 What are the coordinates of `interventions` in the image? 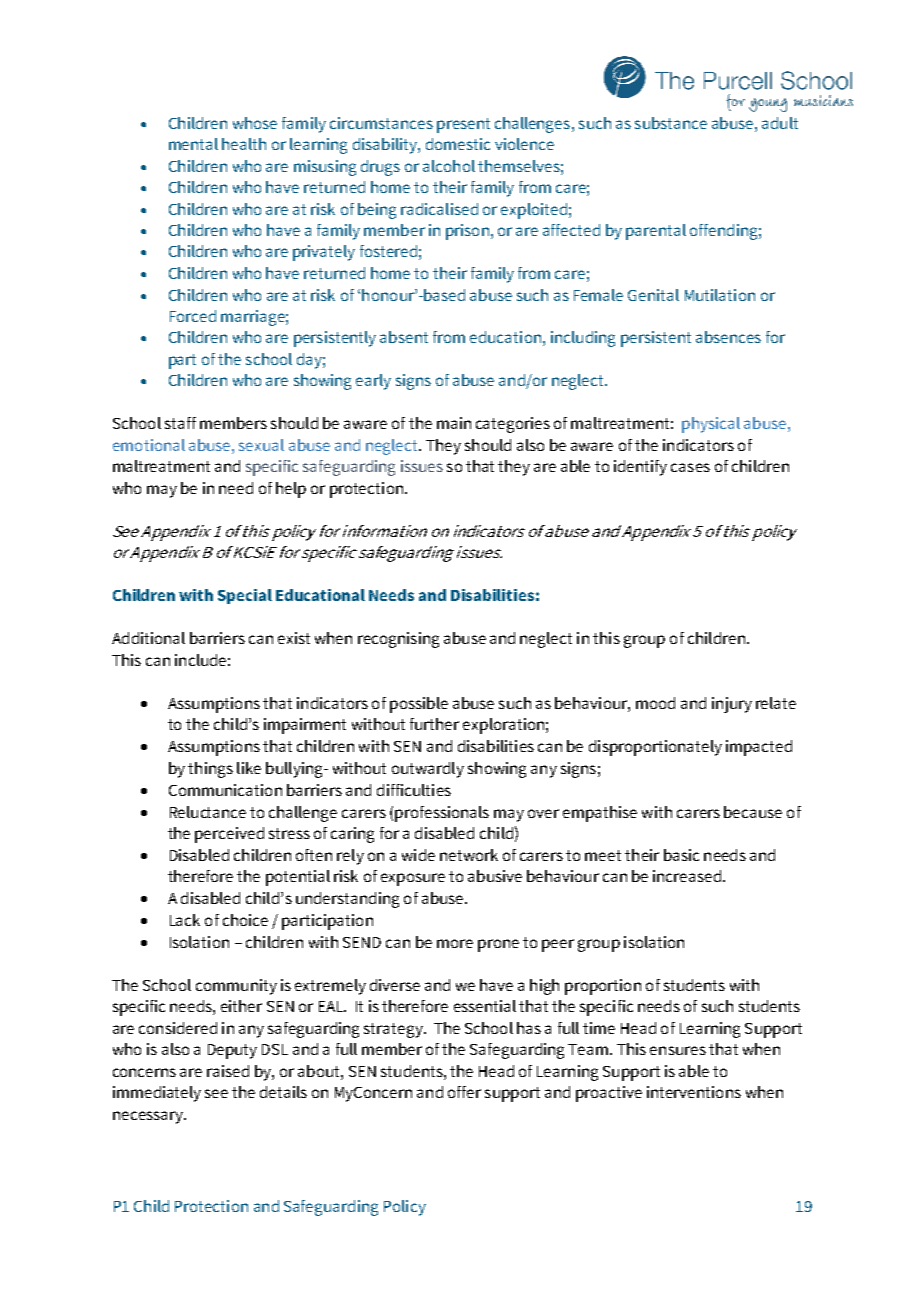 It's located at (694, 1092).
